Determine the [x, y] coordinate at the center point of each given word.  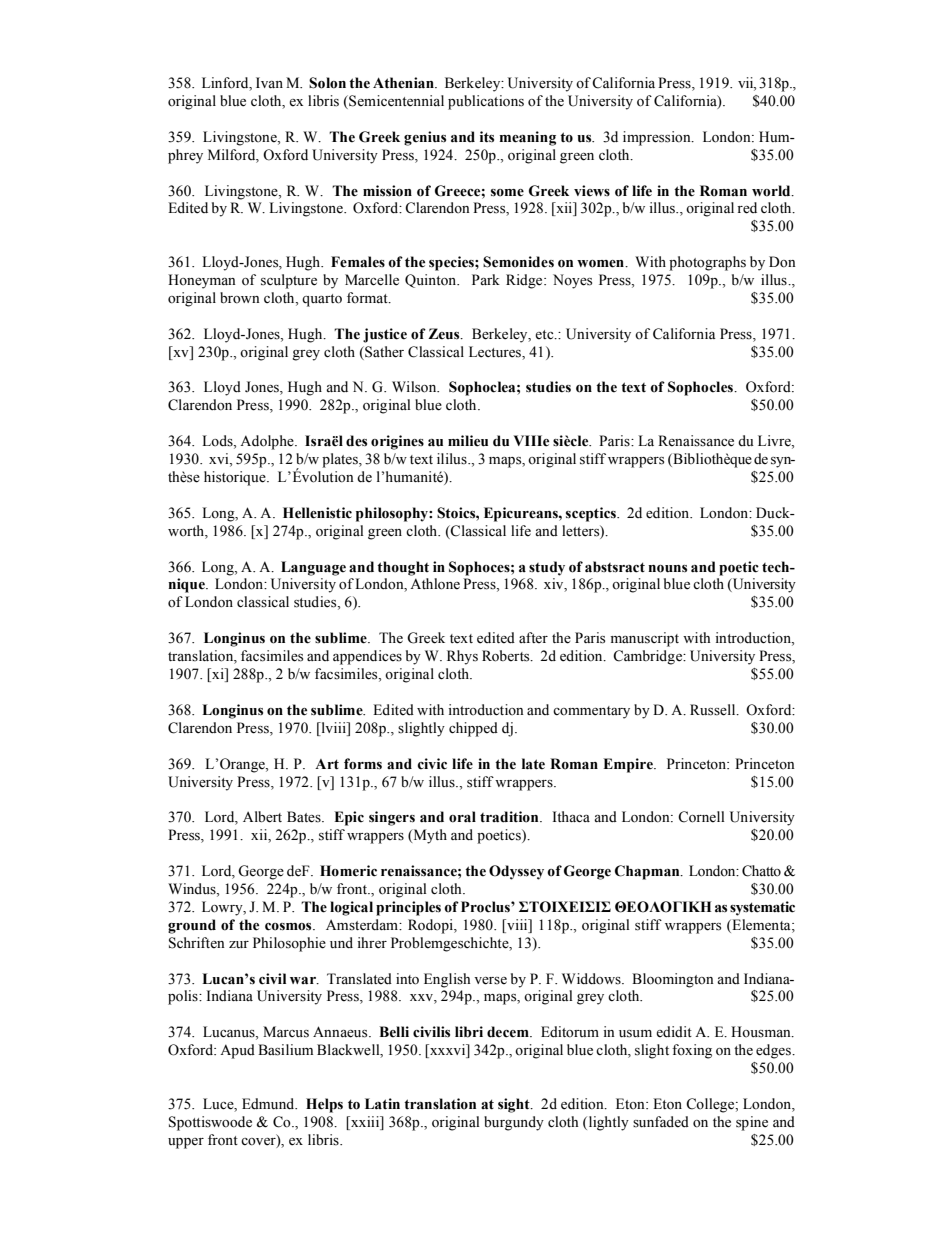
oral [462, 817]
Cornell [701, 817]
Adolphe [268, 442]
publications [486, 102]
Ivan [269, 82]
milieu [468, 441]
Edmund [269, 1104]
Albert [262, 817]
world [772, 191]
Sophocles [701, 388]
